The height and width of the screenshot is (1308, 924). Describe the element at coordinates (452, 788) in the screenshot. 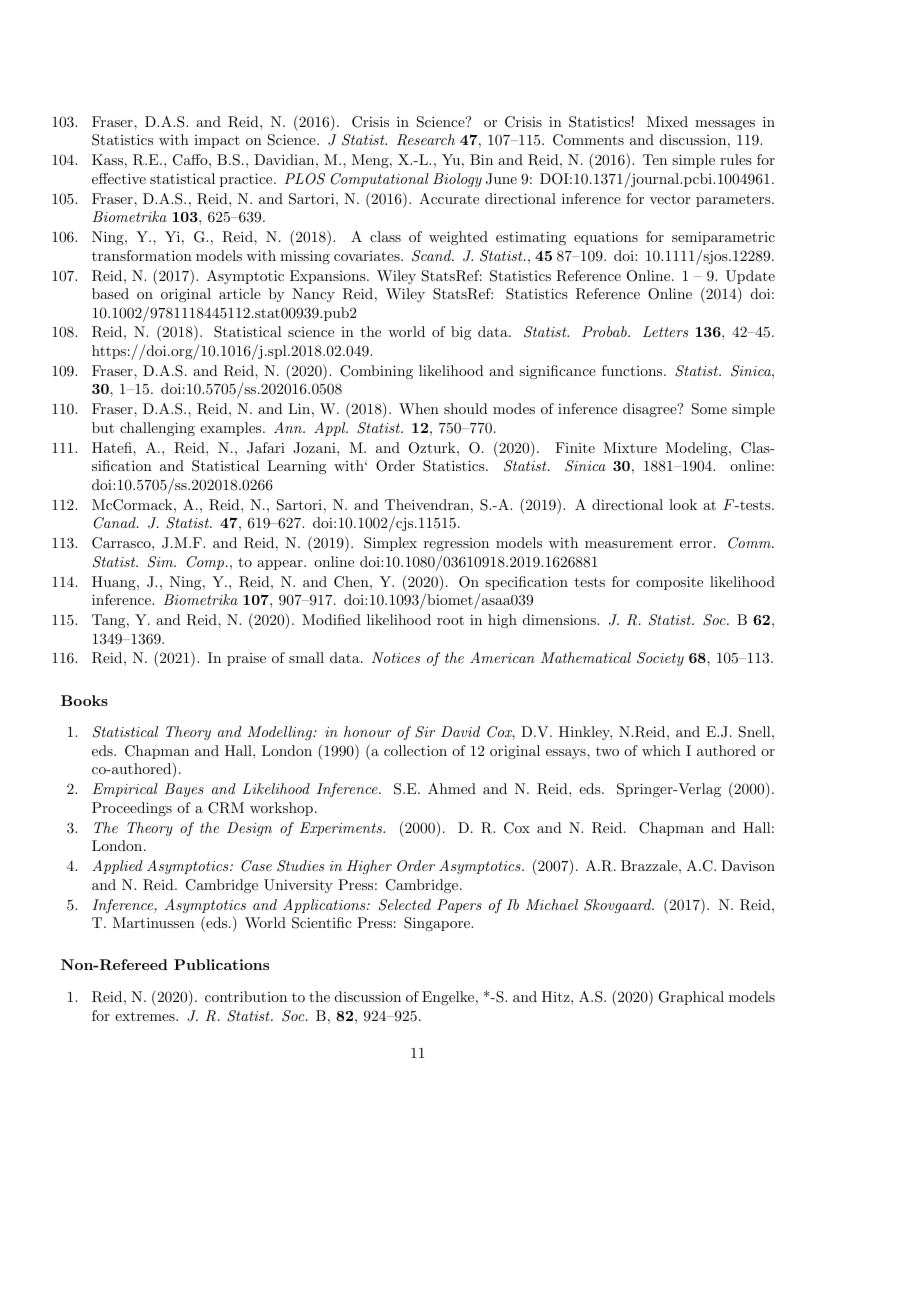

I see `Ahmed` at that location.
